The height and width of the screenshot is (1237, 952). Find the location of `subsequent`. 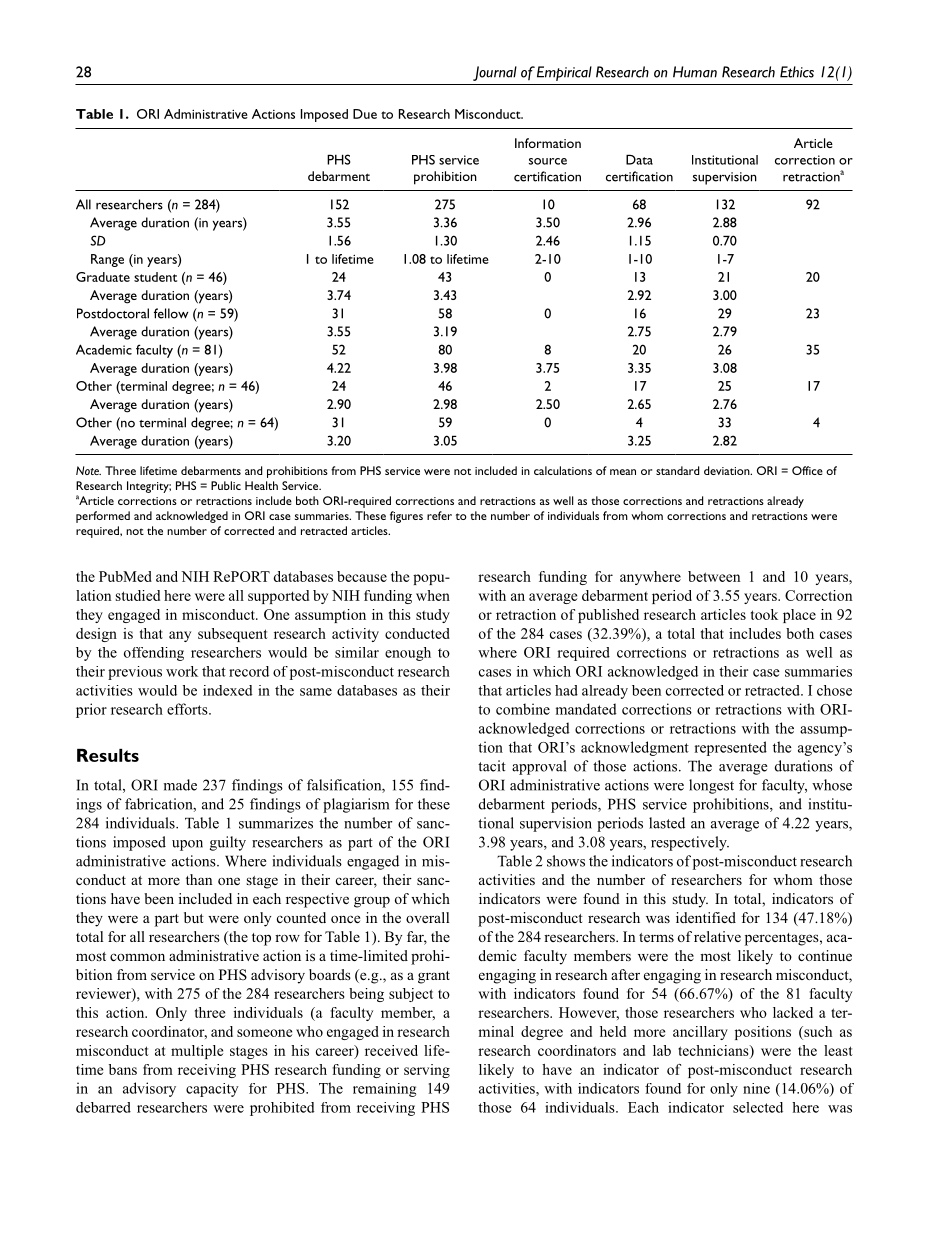

subsequent is located at coordinates (233, 635).
